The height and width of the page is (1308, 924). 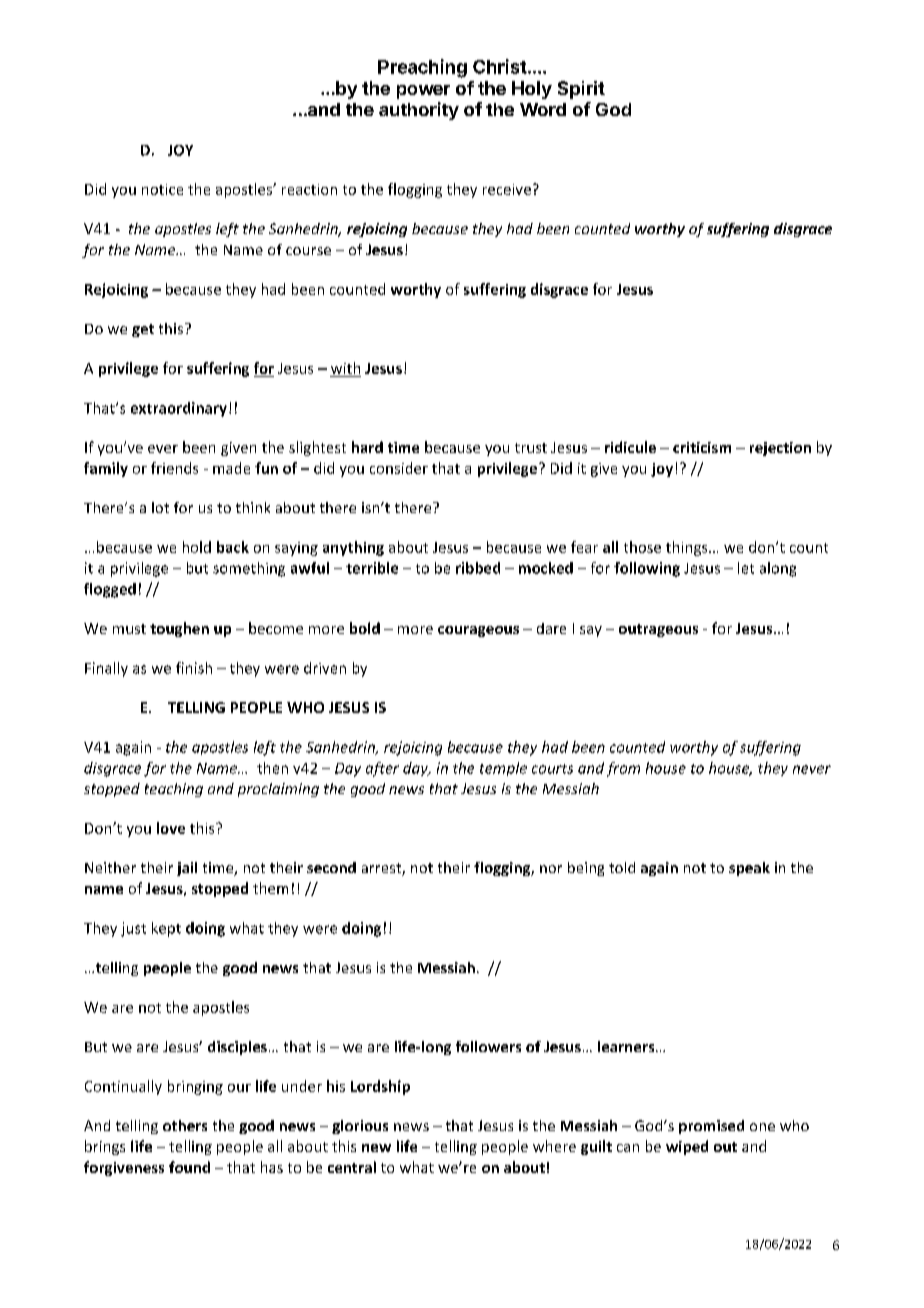 What do you see at coordinates (423, 92) in the page?
I see `power` at bounding box center [423, 92].
